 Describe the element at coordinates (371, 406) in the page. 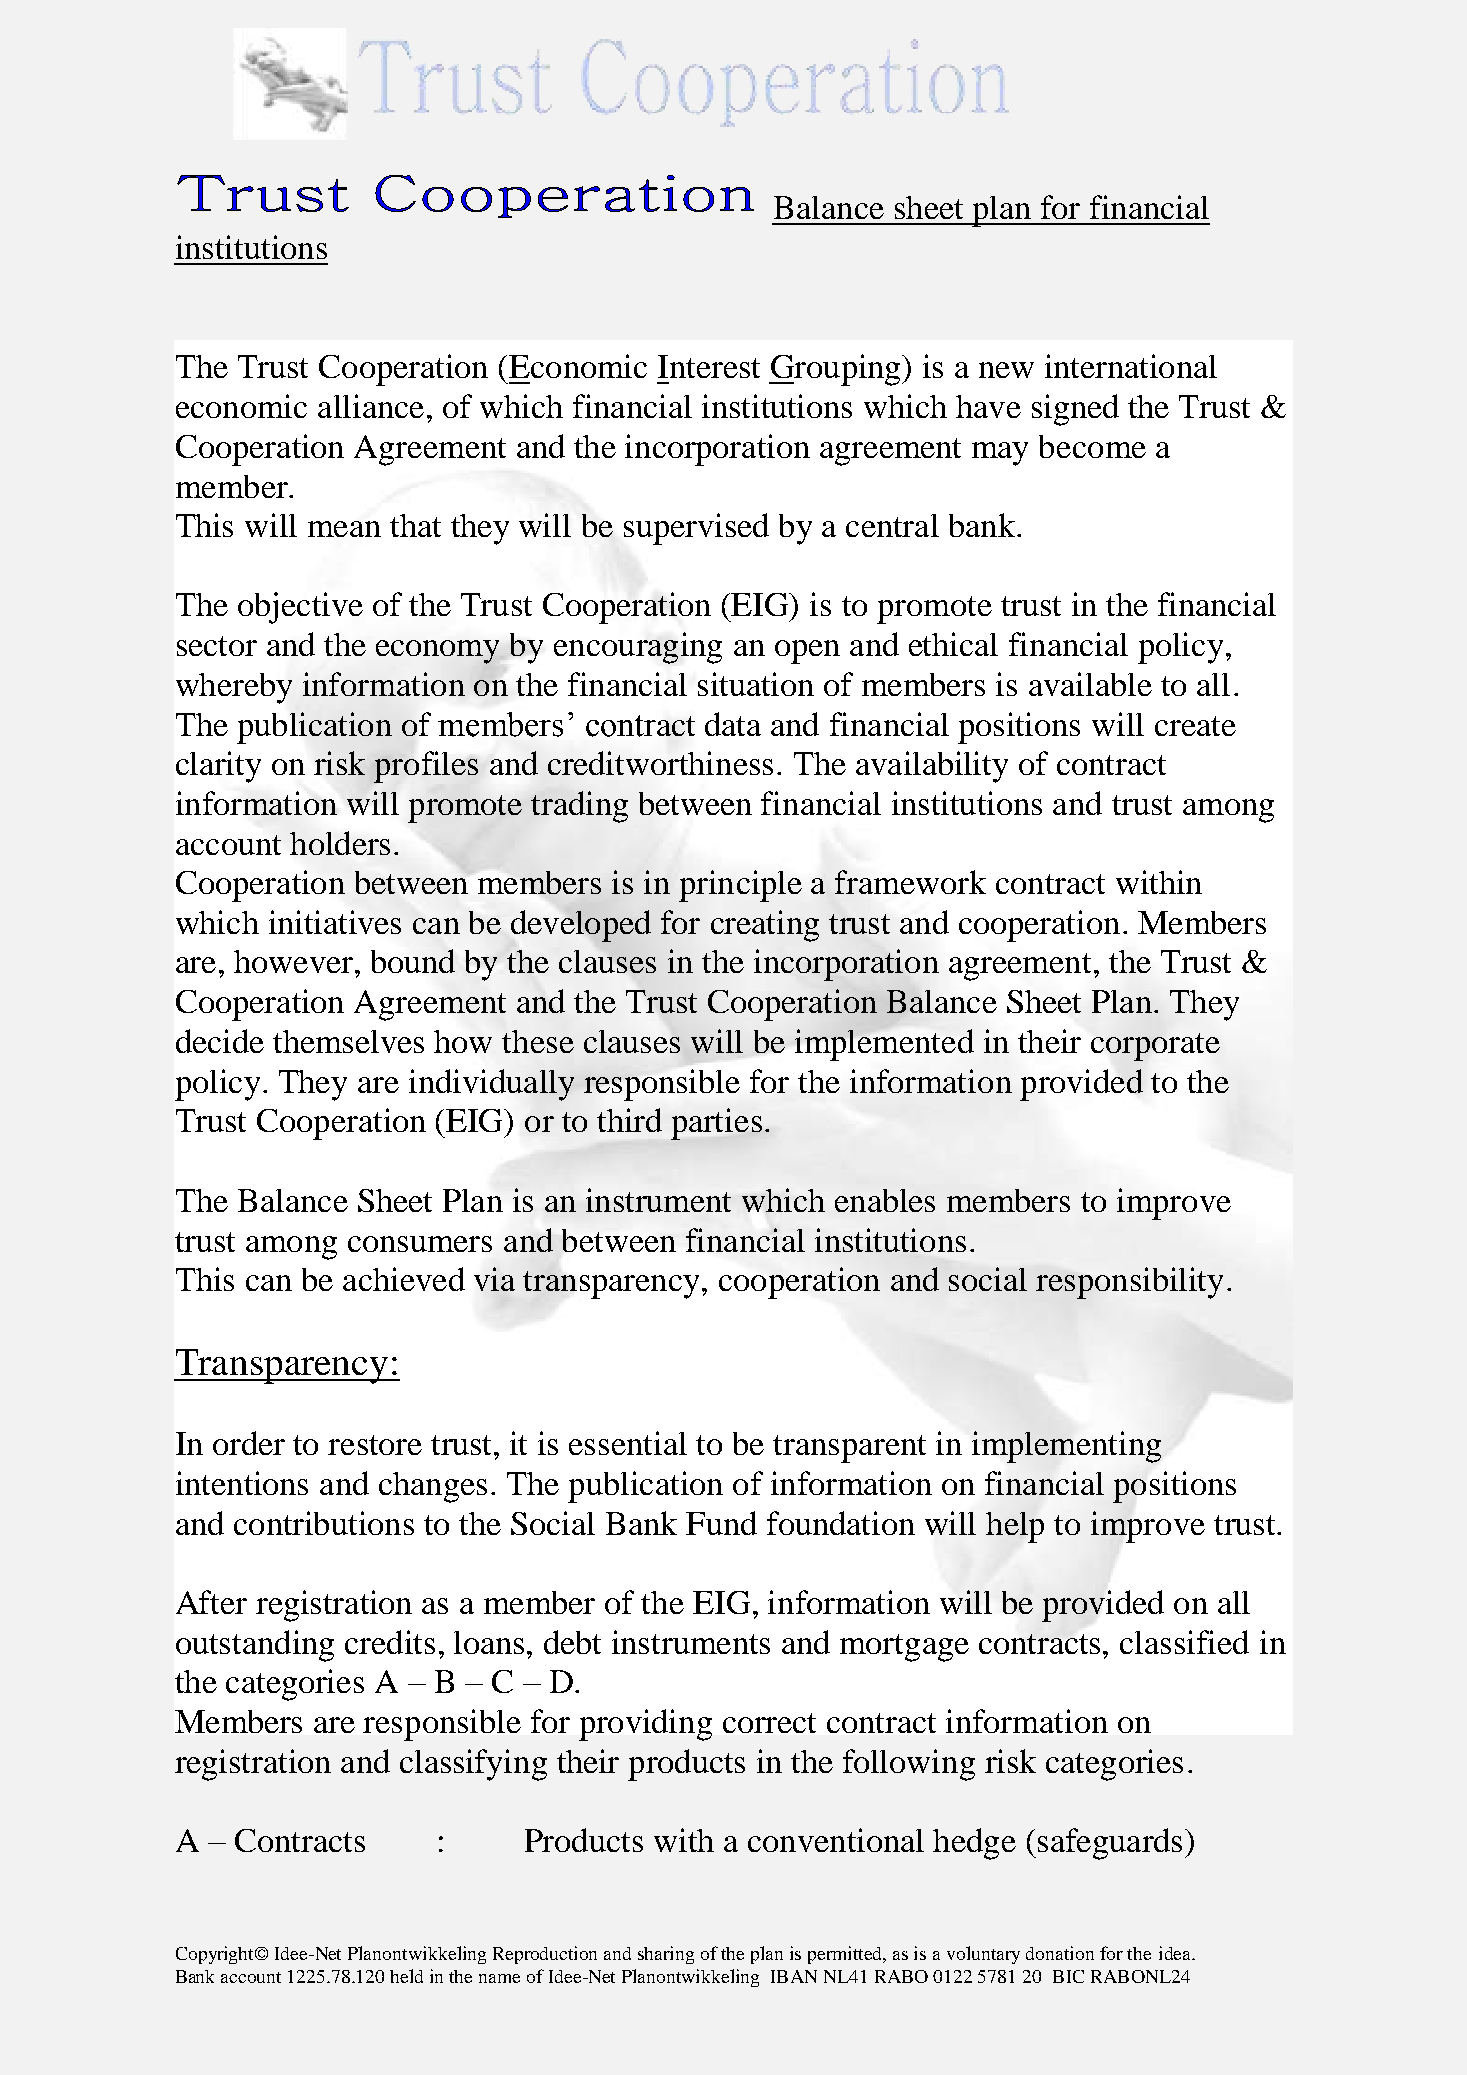

I see `alliance` at that location.
